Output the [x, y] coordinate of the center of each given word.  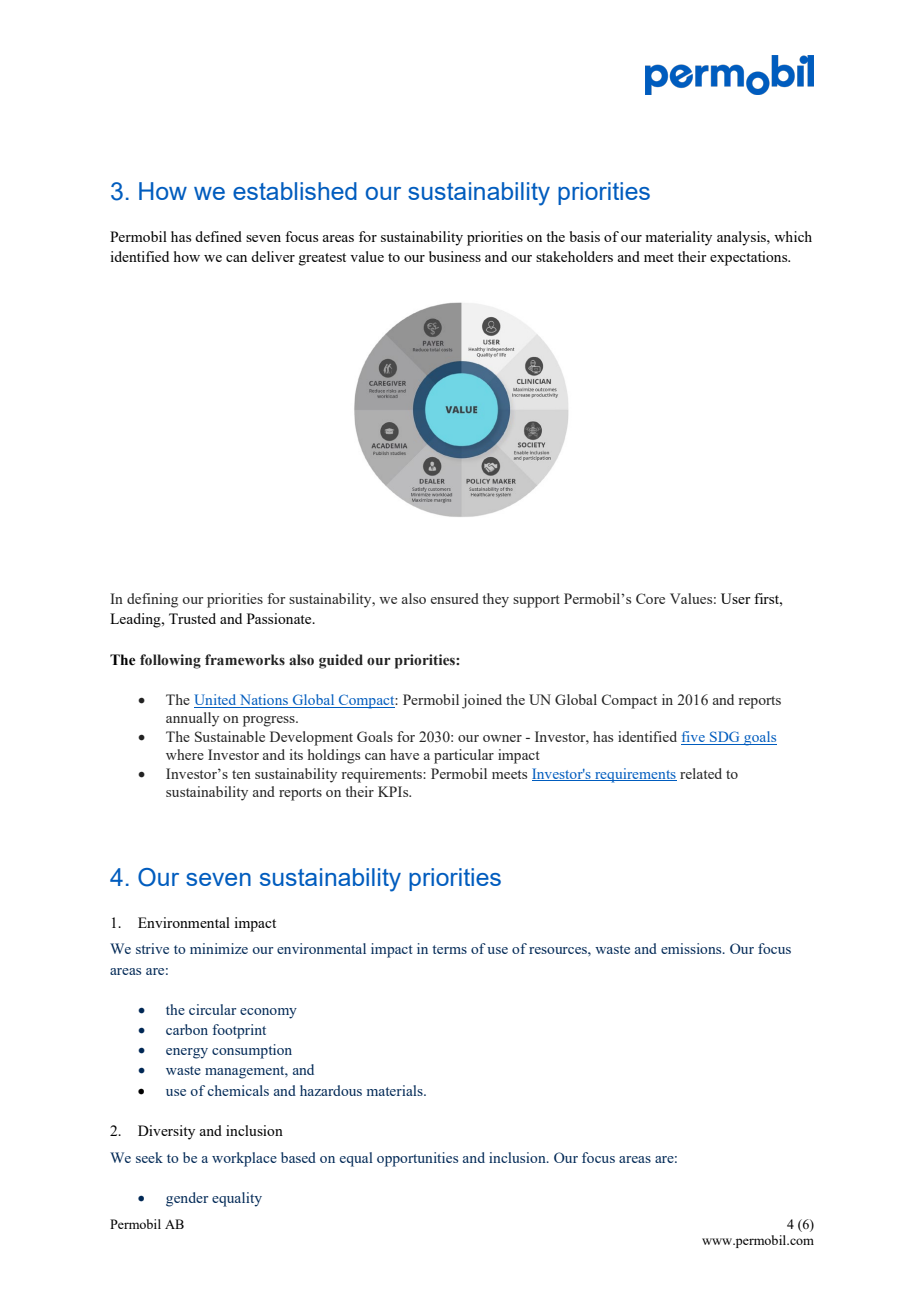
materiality [678, 238]
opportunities [417, 1159]
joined [482, 701]
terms [449, 949]
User [736, 598]
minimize [219, 948]
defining [152, 600]
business [455, 256]
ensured [455, 598]
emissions [692, 948]
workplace [244, 1159]
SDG [725, 738]
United [216, 701]
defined [218, 236]
